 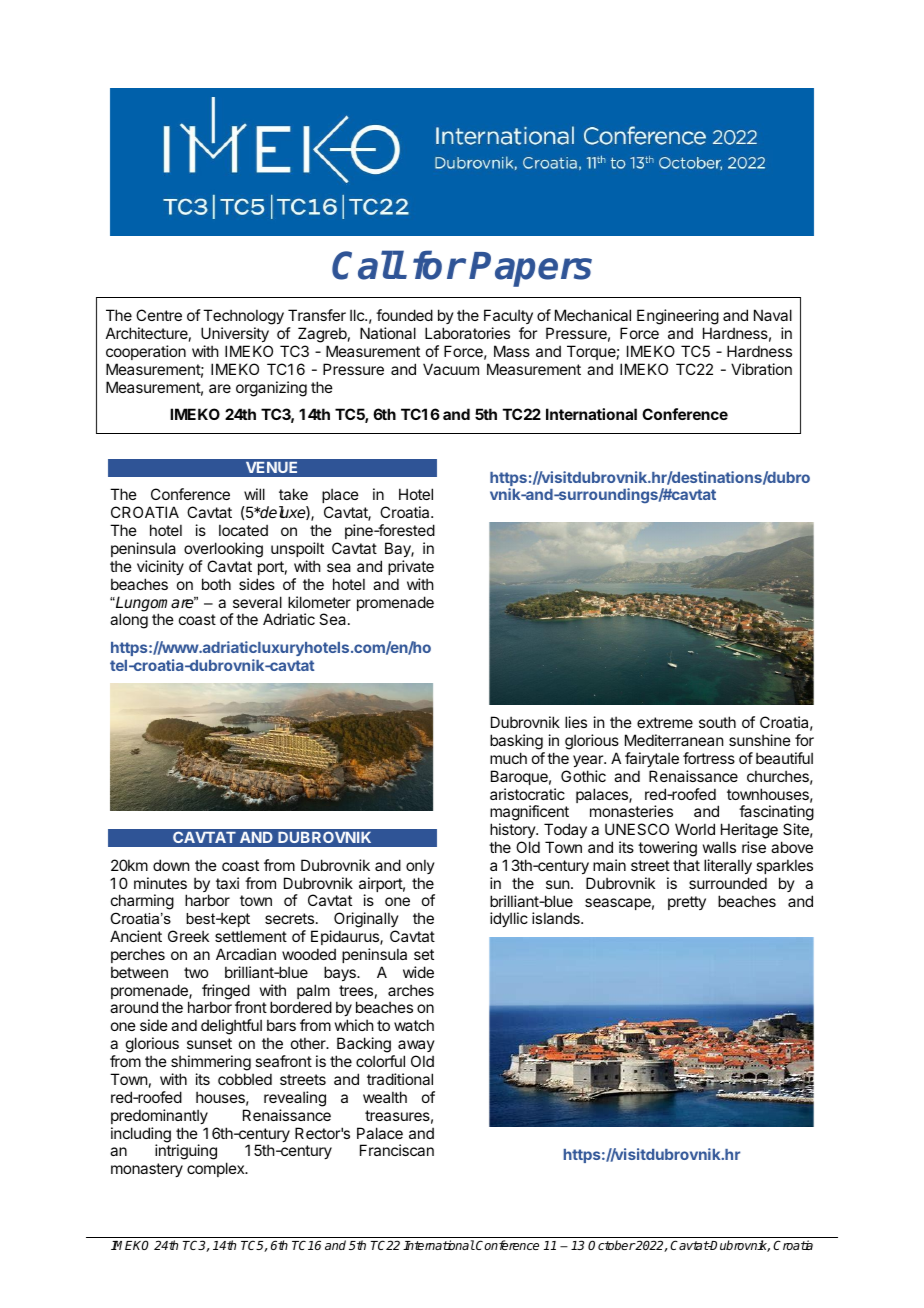 What do you see at coordinates (235, 334) in the image?
I see `University` at bounding box center [235, 334].
